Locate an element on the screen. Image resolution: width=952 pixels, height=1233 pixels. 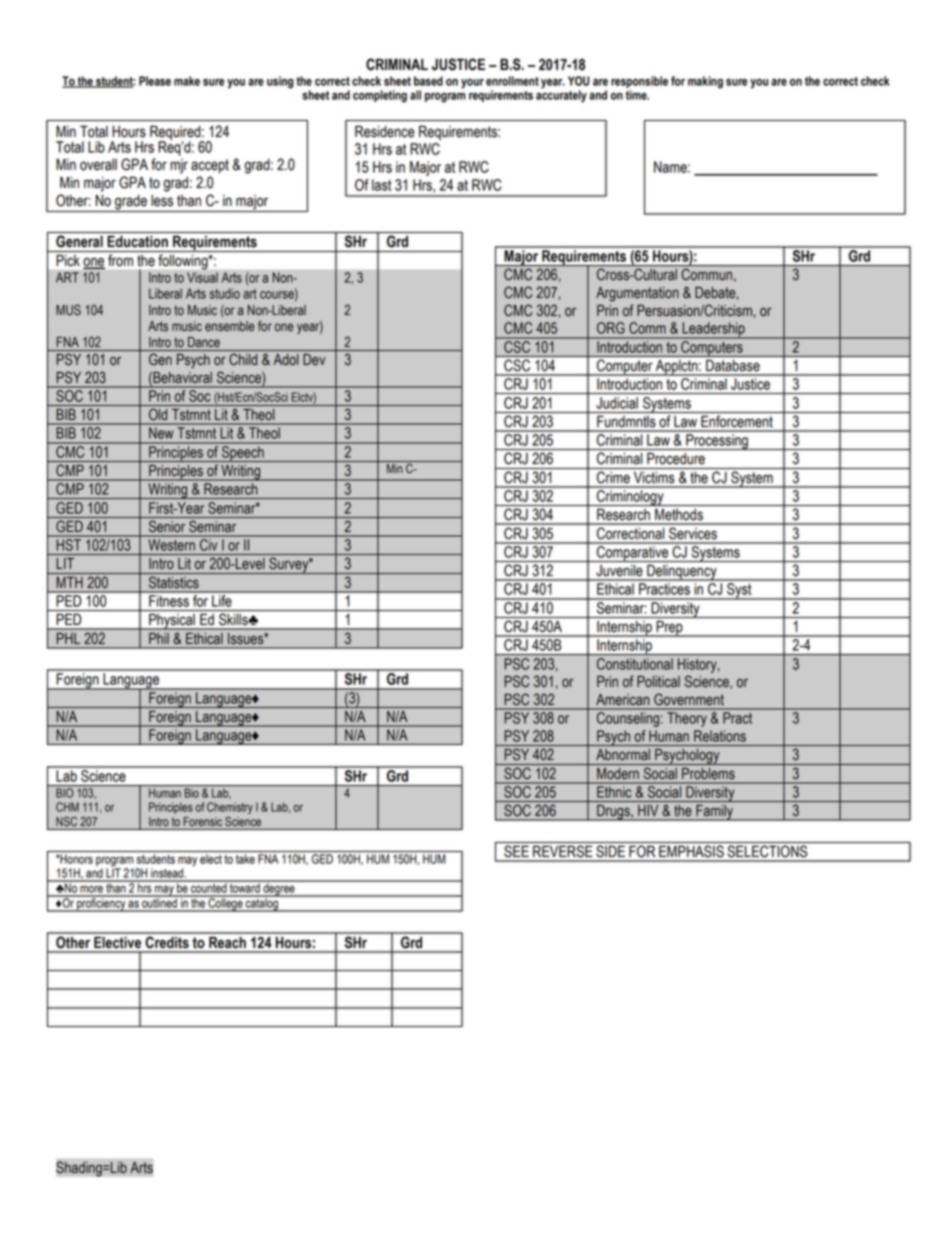
Dev is located at coordinates (314, 360).
